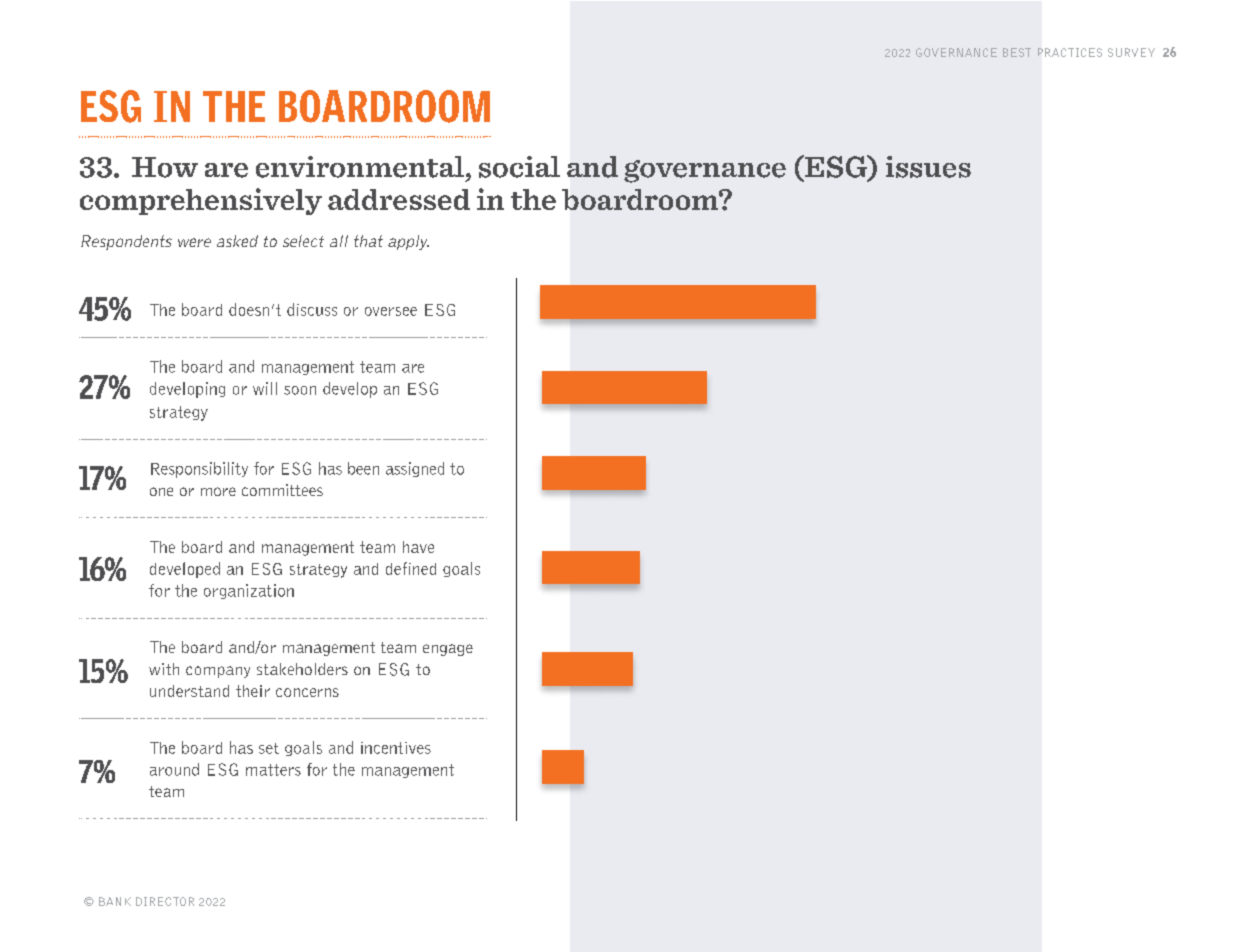 This image has width=1233, height=952. Describe the element at coordinates (411, 568) in the image. I see `defined` at that location.
